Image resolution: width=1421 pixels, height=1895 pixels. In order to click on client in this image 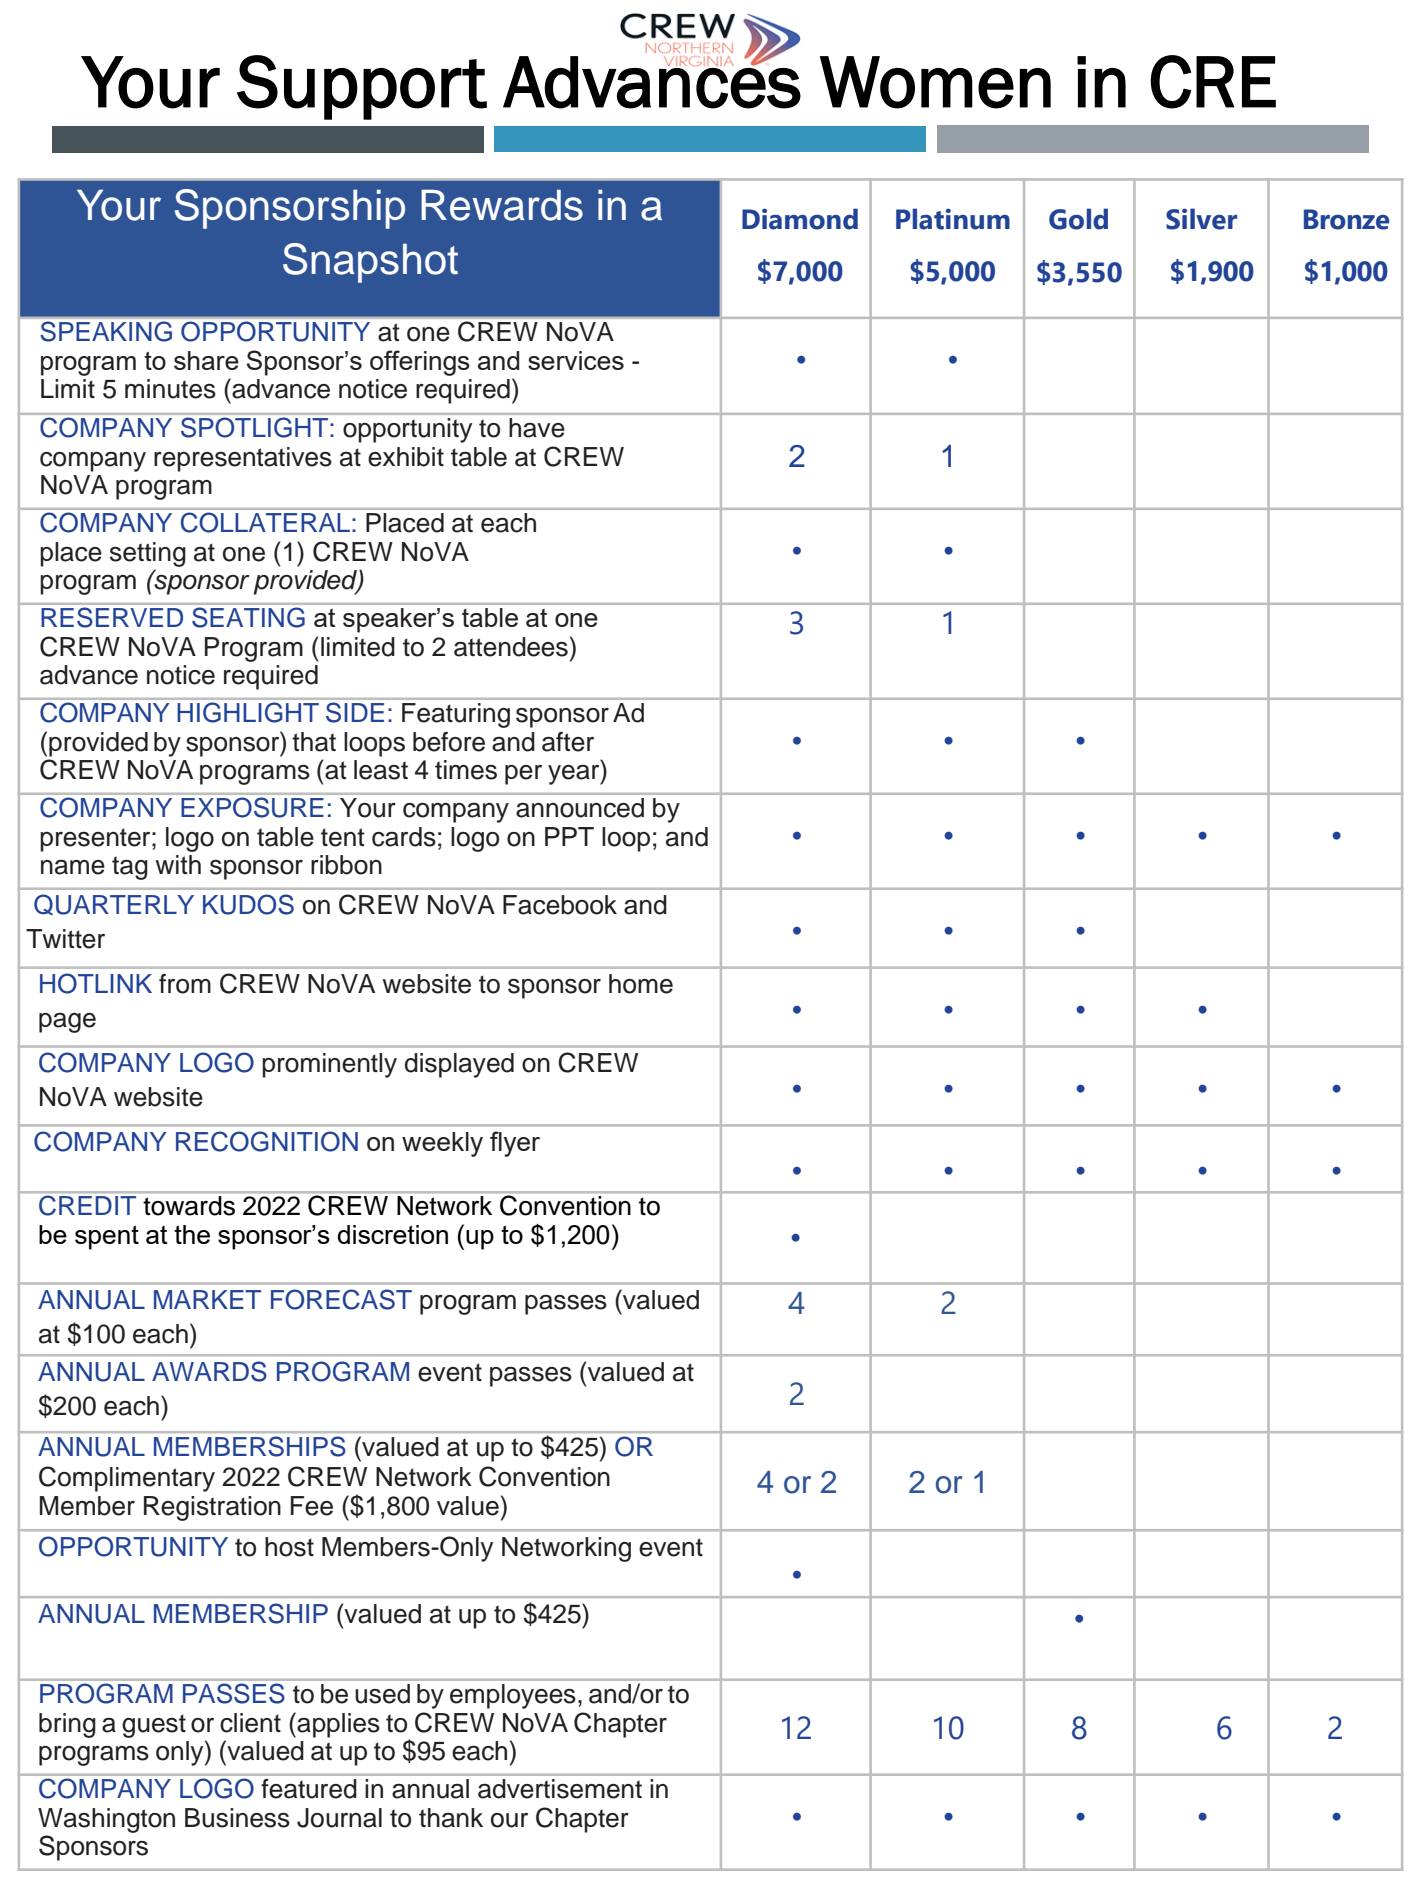, I will do `click(250, 1723)`.
